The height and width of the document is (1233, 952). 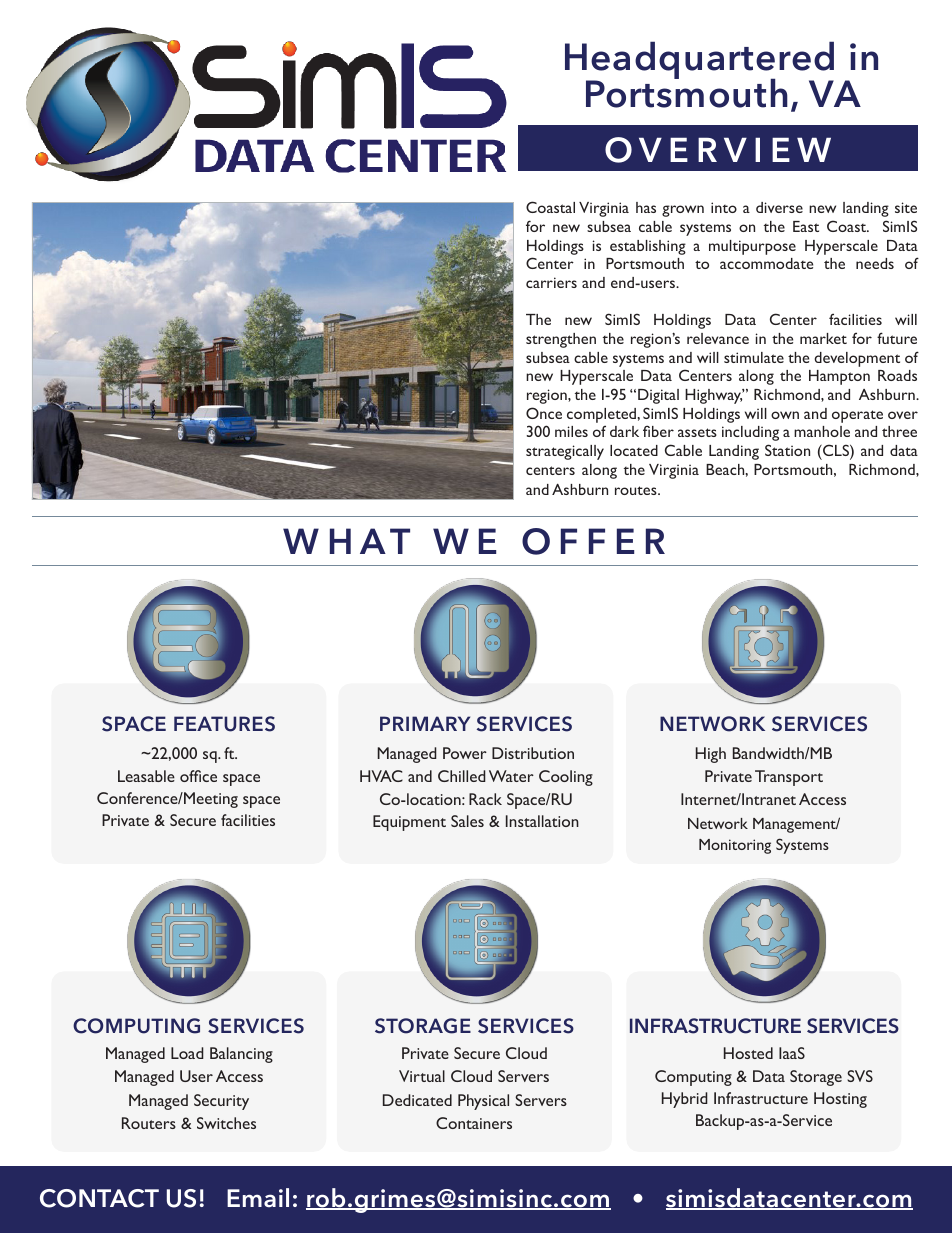 What do you see at coordinates (551, 282) in the document?
I see `carriers` at bounding box center [551, 282].
